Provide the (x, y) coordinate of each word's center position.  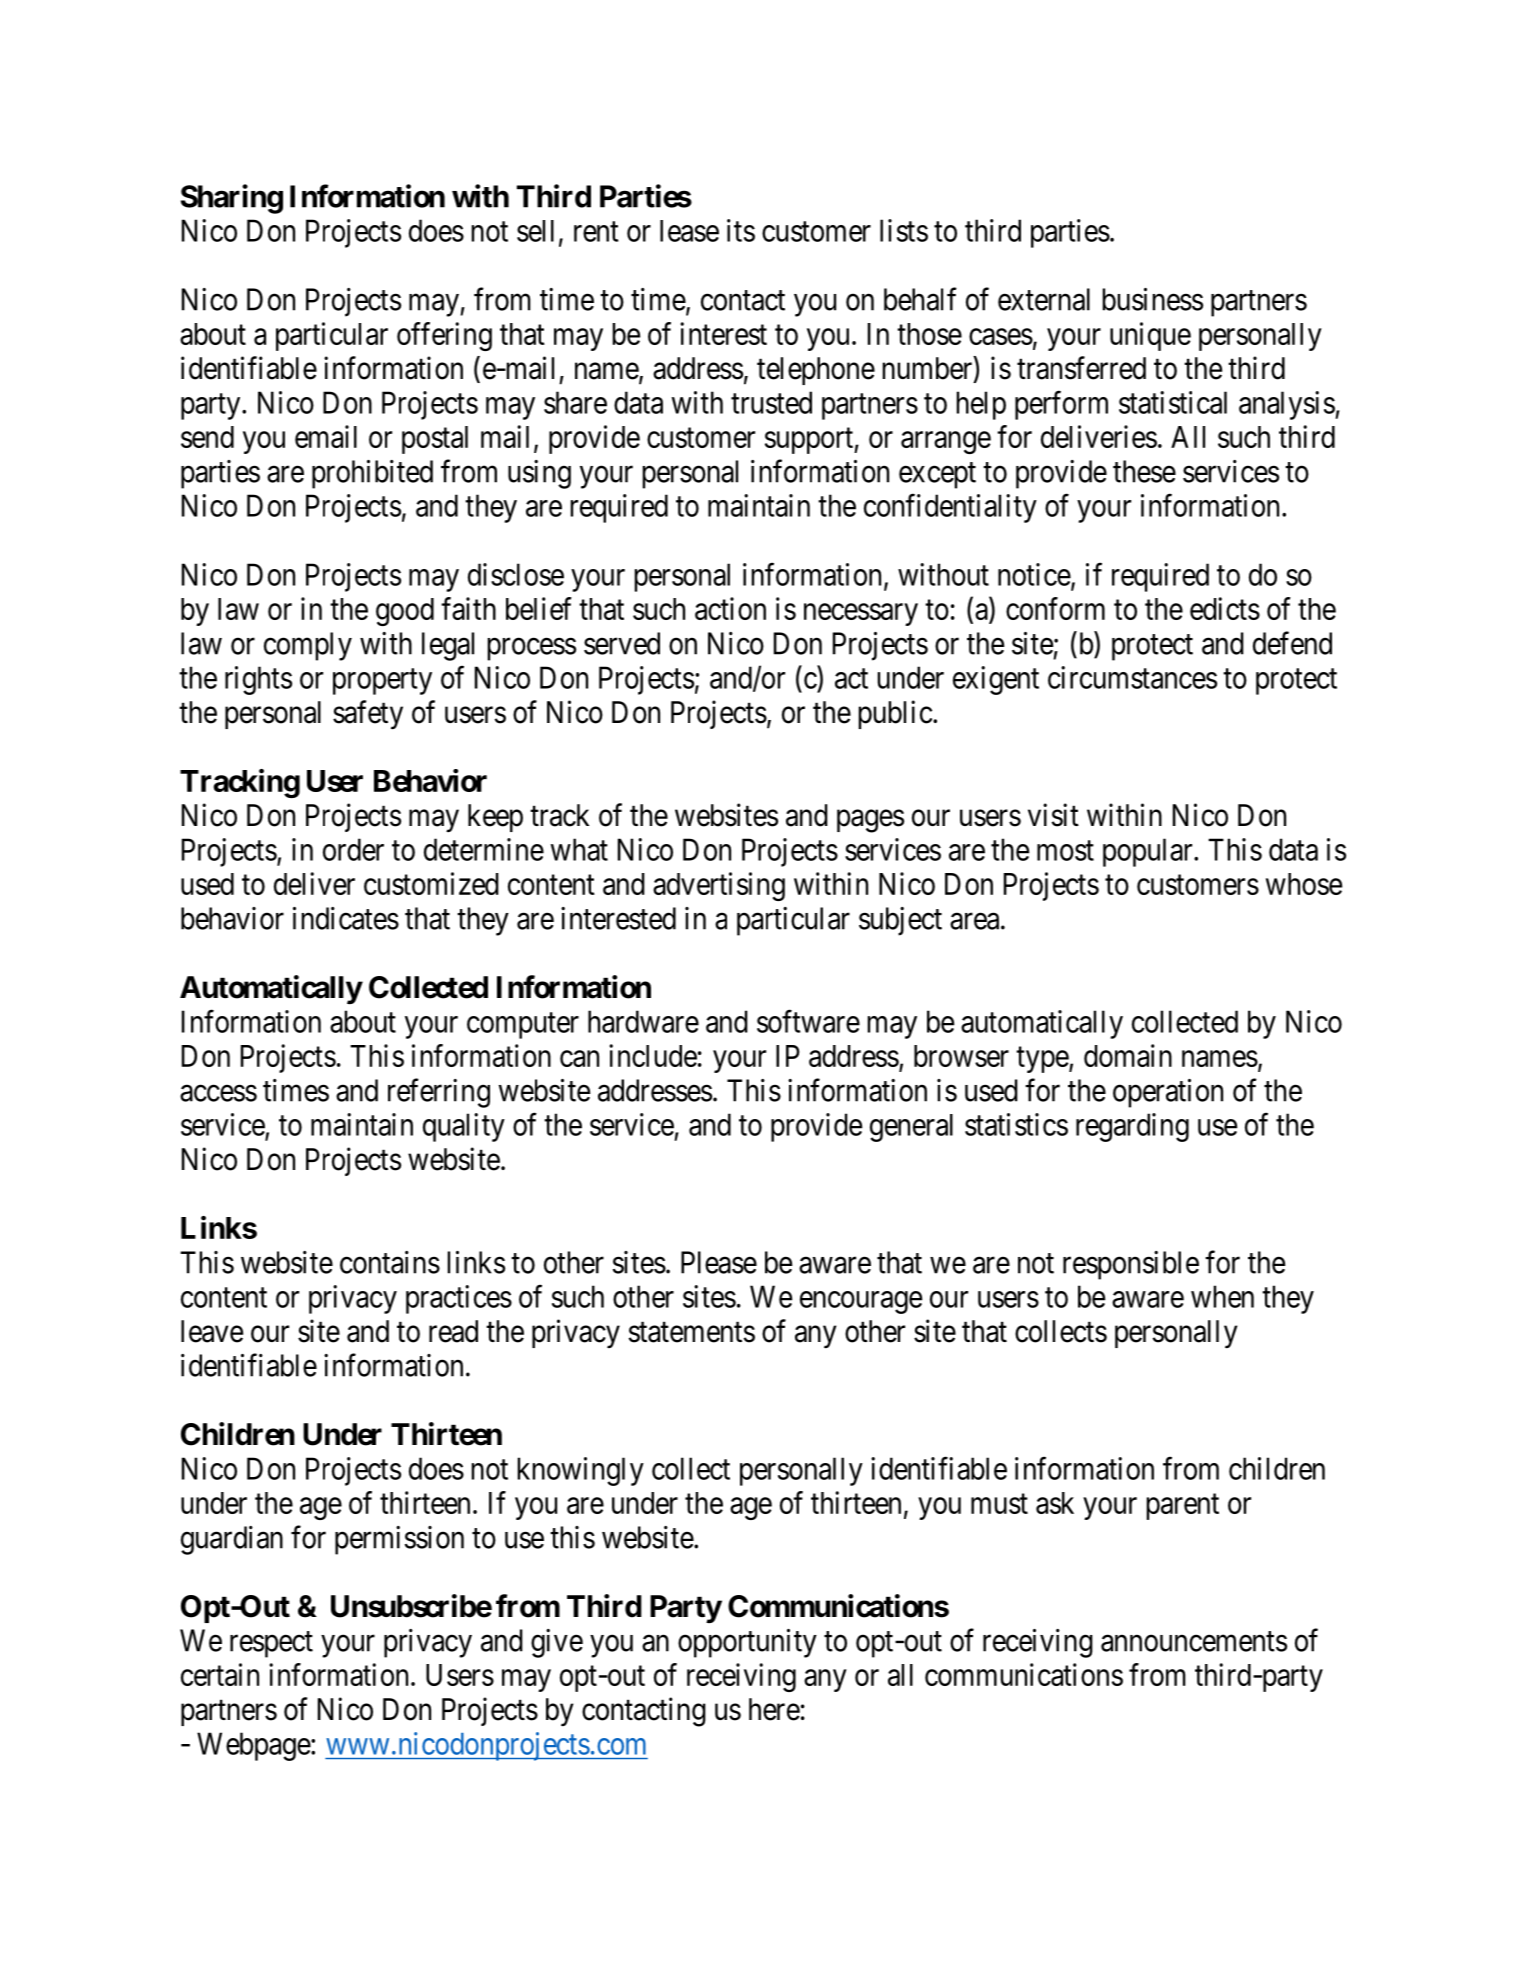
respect (271, 1645)
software (808, 1021)
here (774, 1709)
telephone (816, 371)
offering (444, 336)
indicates (346, 918)
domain (1128, 1055)
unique (1150, 336)
